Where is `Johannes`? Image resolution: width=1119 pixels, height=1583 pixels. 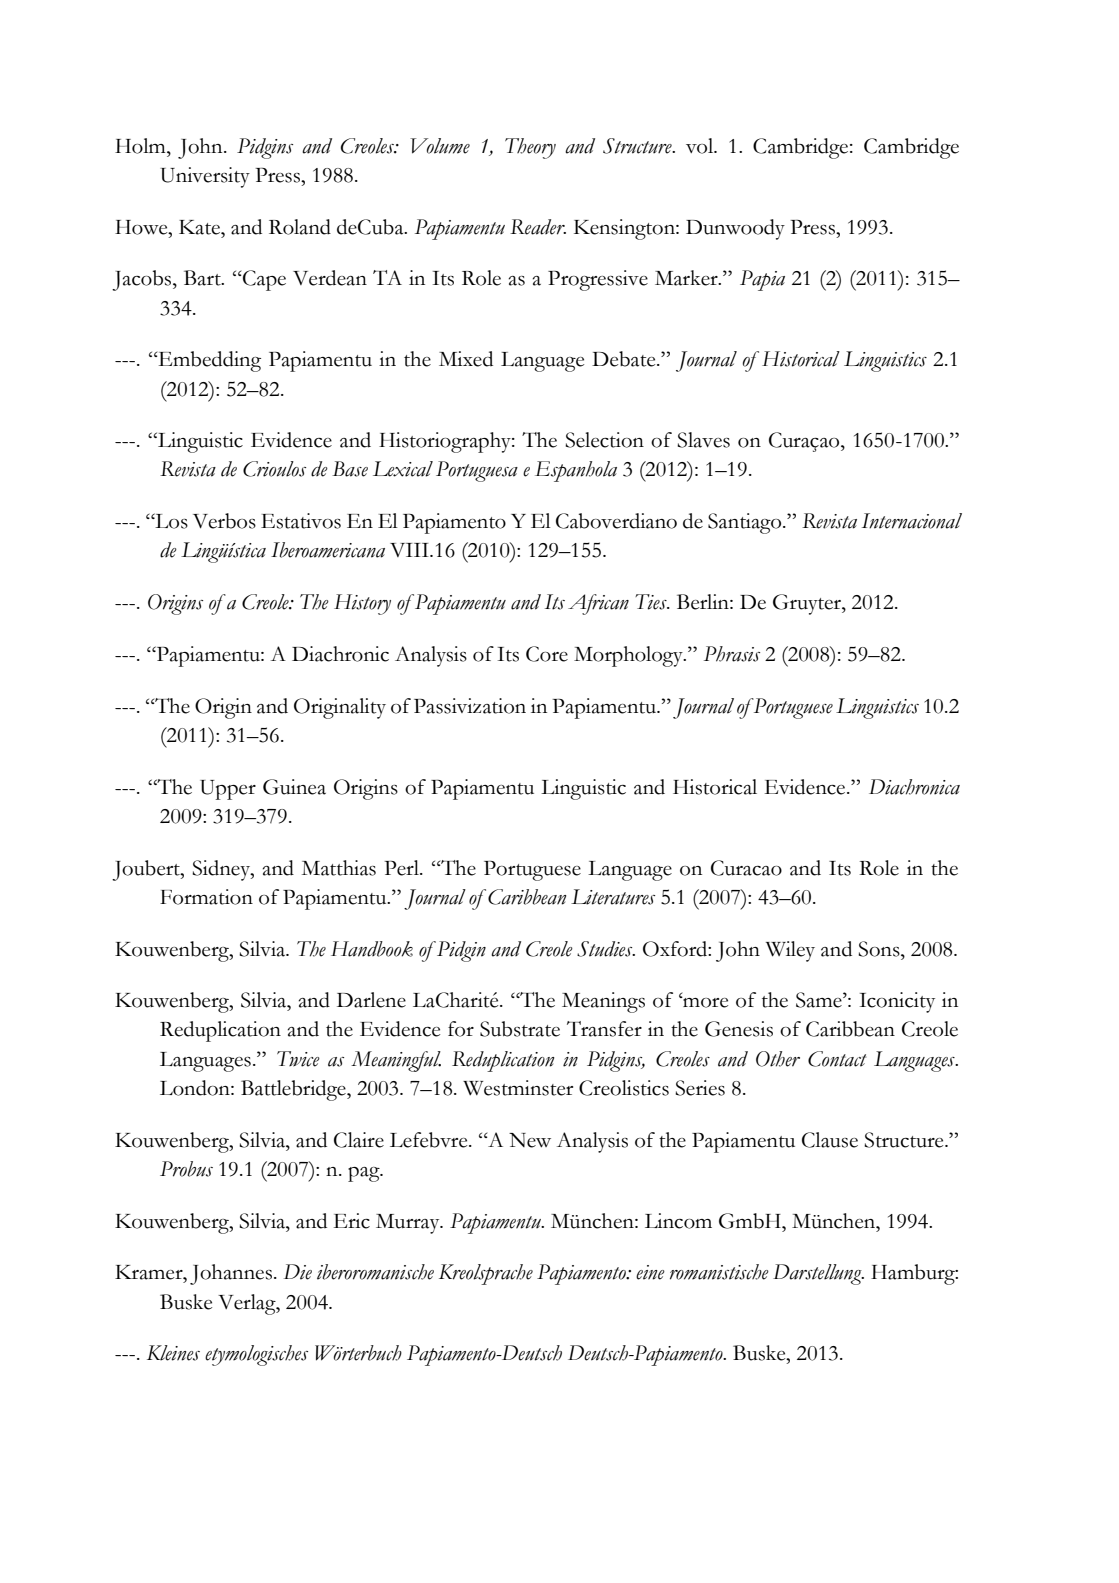 Johannes is located at coordinates (231, 1274).
